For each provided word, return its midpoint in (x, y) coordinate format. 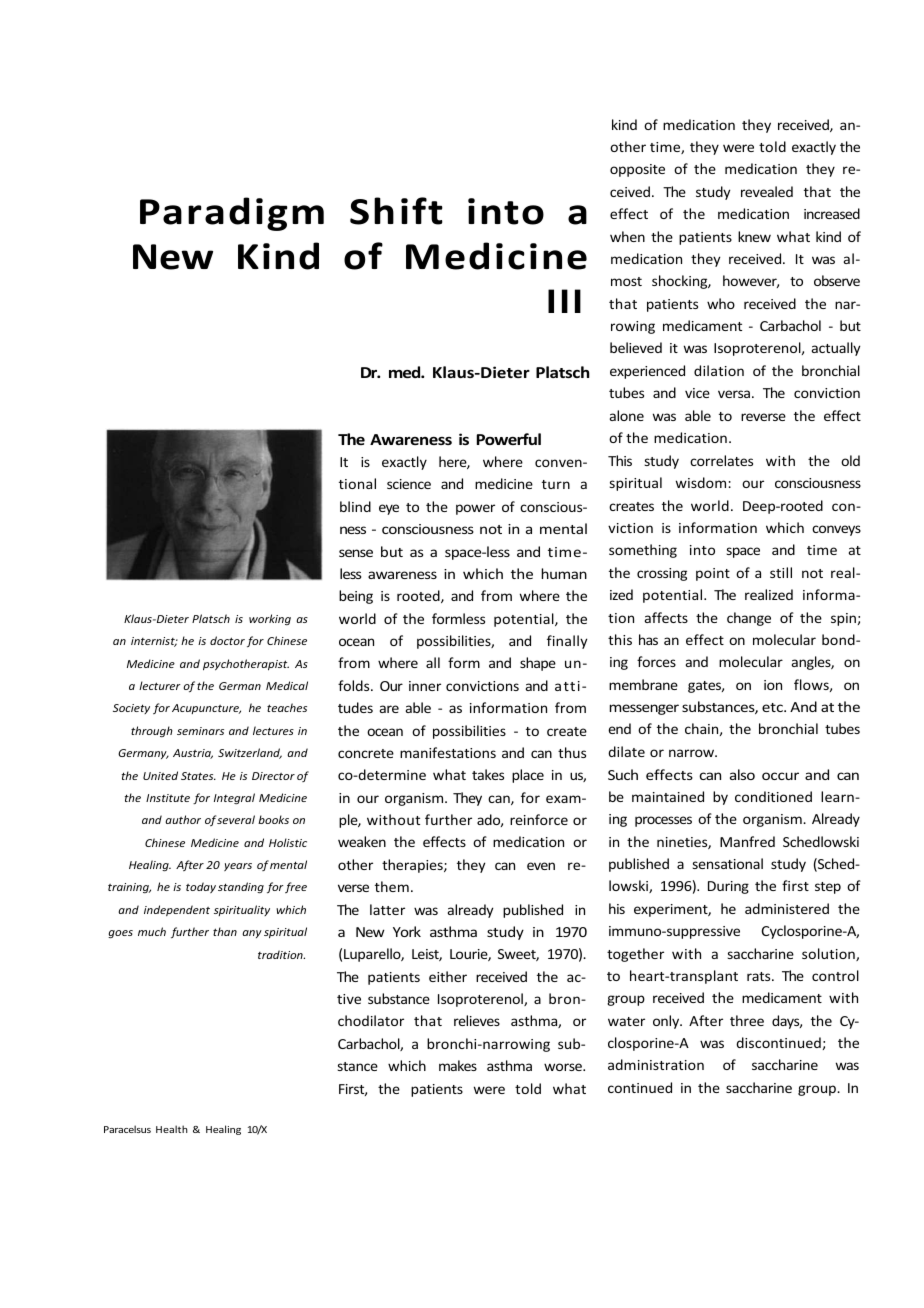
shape (538, 664)
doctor (227, 640)
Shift (396, 211)
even (541, 866)
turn (556, 484)
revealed (767, 191)
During (728, 887)
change (749, 619)
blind (355, 506)
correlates (721, 460)
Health (172, 1129)
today (201, 887)
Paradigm (232, 214)
